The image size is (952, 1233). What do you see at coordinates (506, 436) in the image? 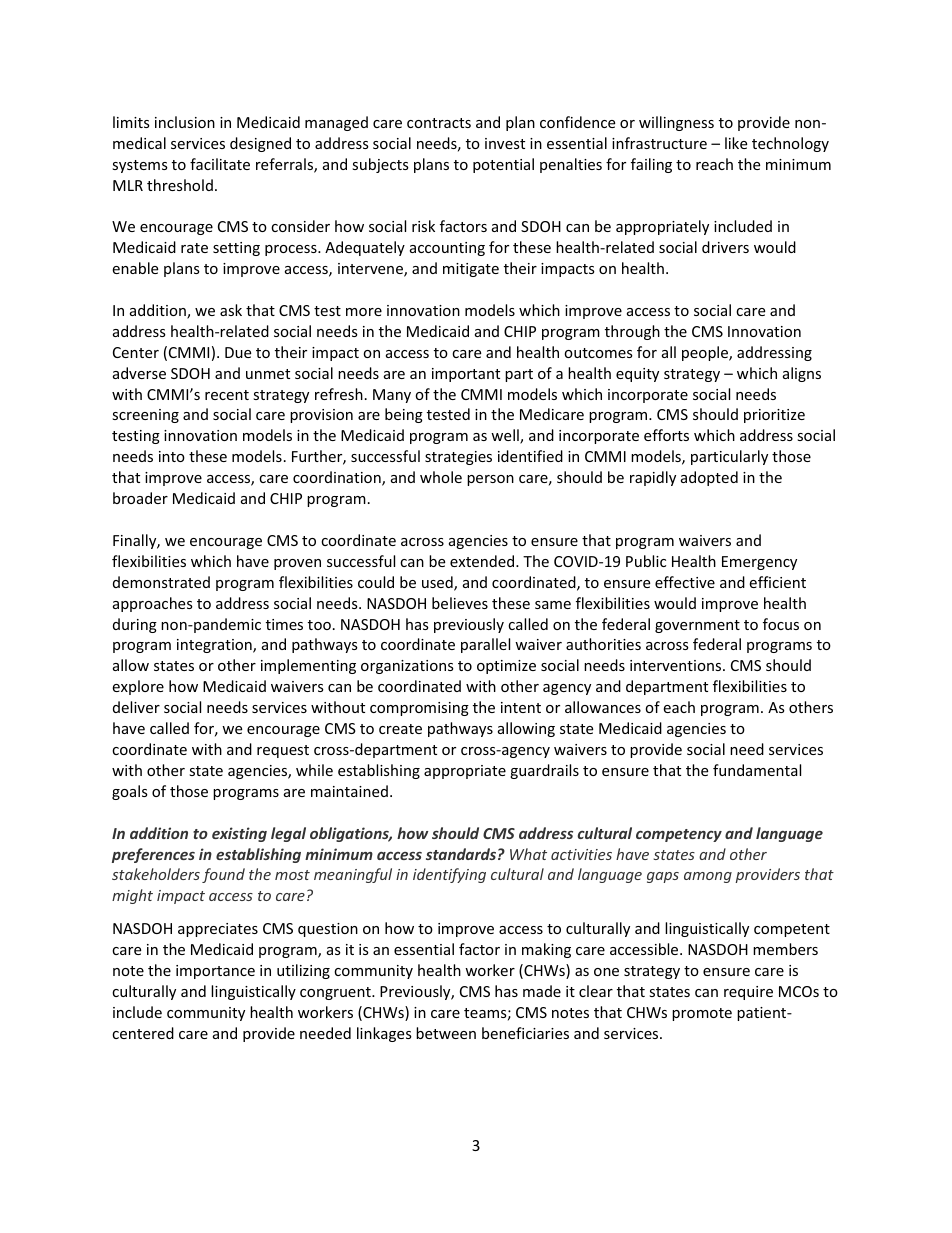
I see `well` at bounding box center [506, 436].
